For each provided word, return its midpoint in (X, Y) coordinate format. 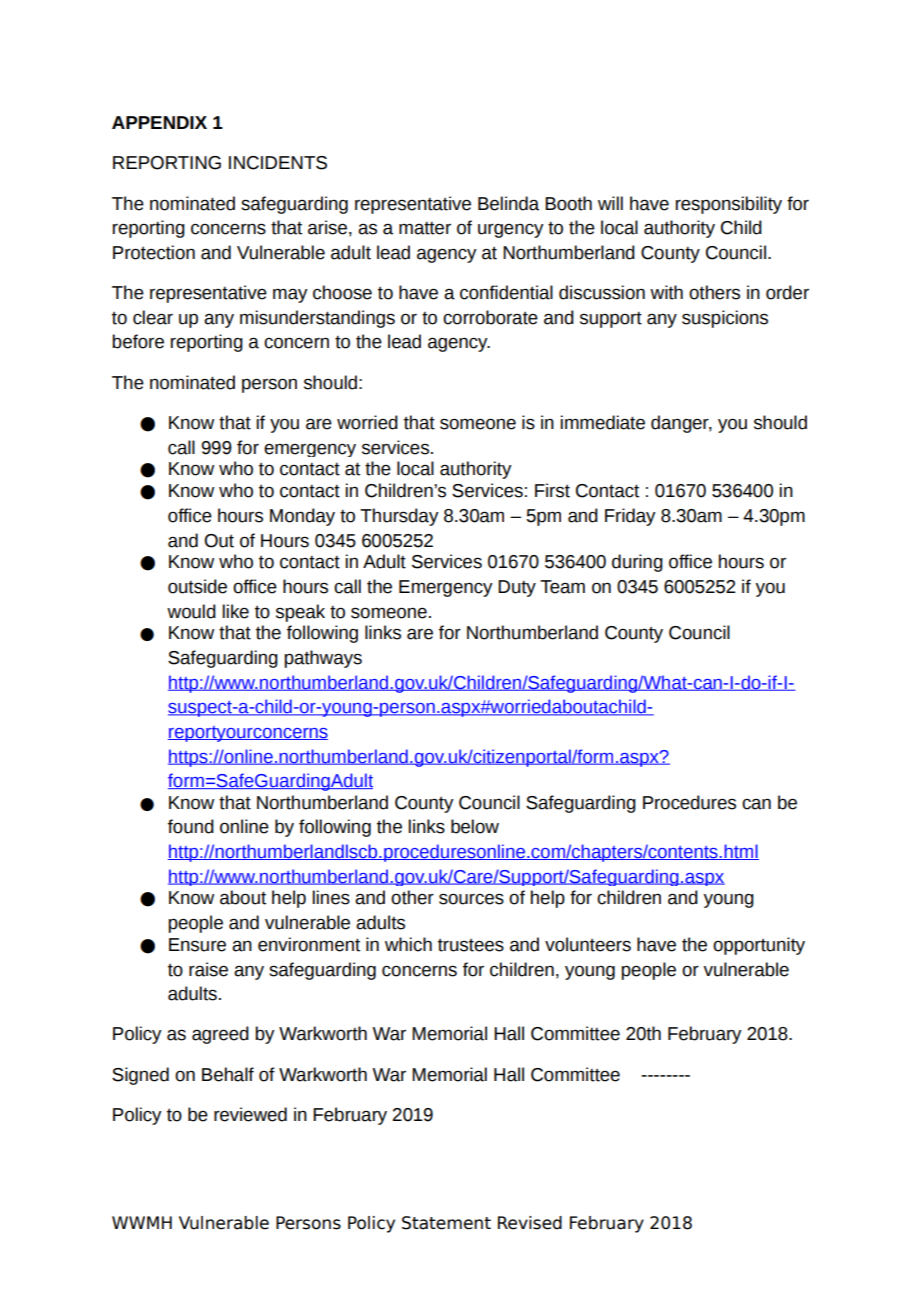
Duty (517, 588)
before (138, 341)
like (235, 611)
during (637, 563)
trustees (471, 945)
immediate (602, 422)
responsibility (729, 205)
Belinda (508, 203)
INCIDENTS (278, 163)
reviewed (250, 1114)
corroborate (490, 317)
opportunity (759, 946)
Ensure (197, 945)
